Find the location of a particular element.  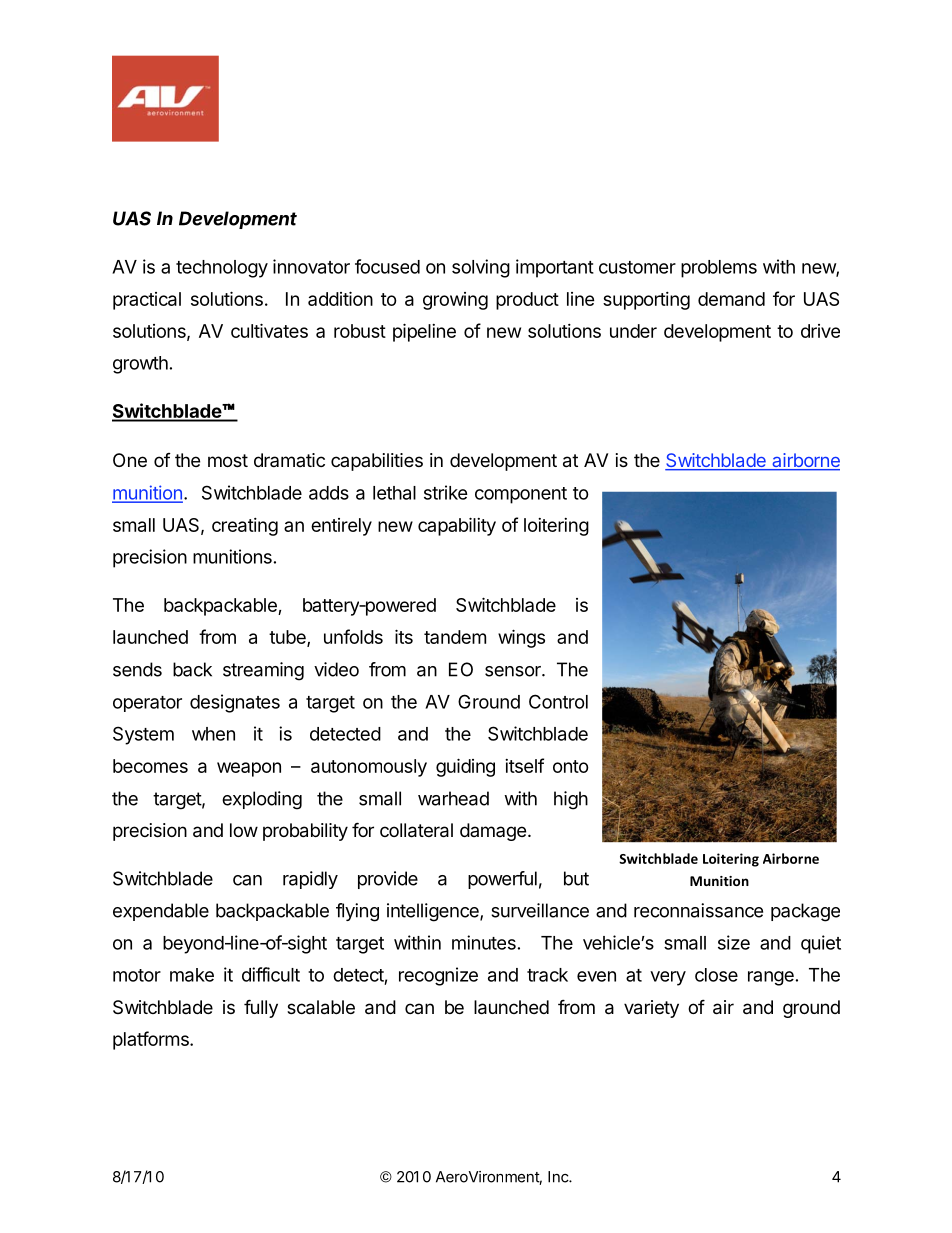

when is located at coordinates (213, 734).
